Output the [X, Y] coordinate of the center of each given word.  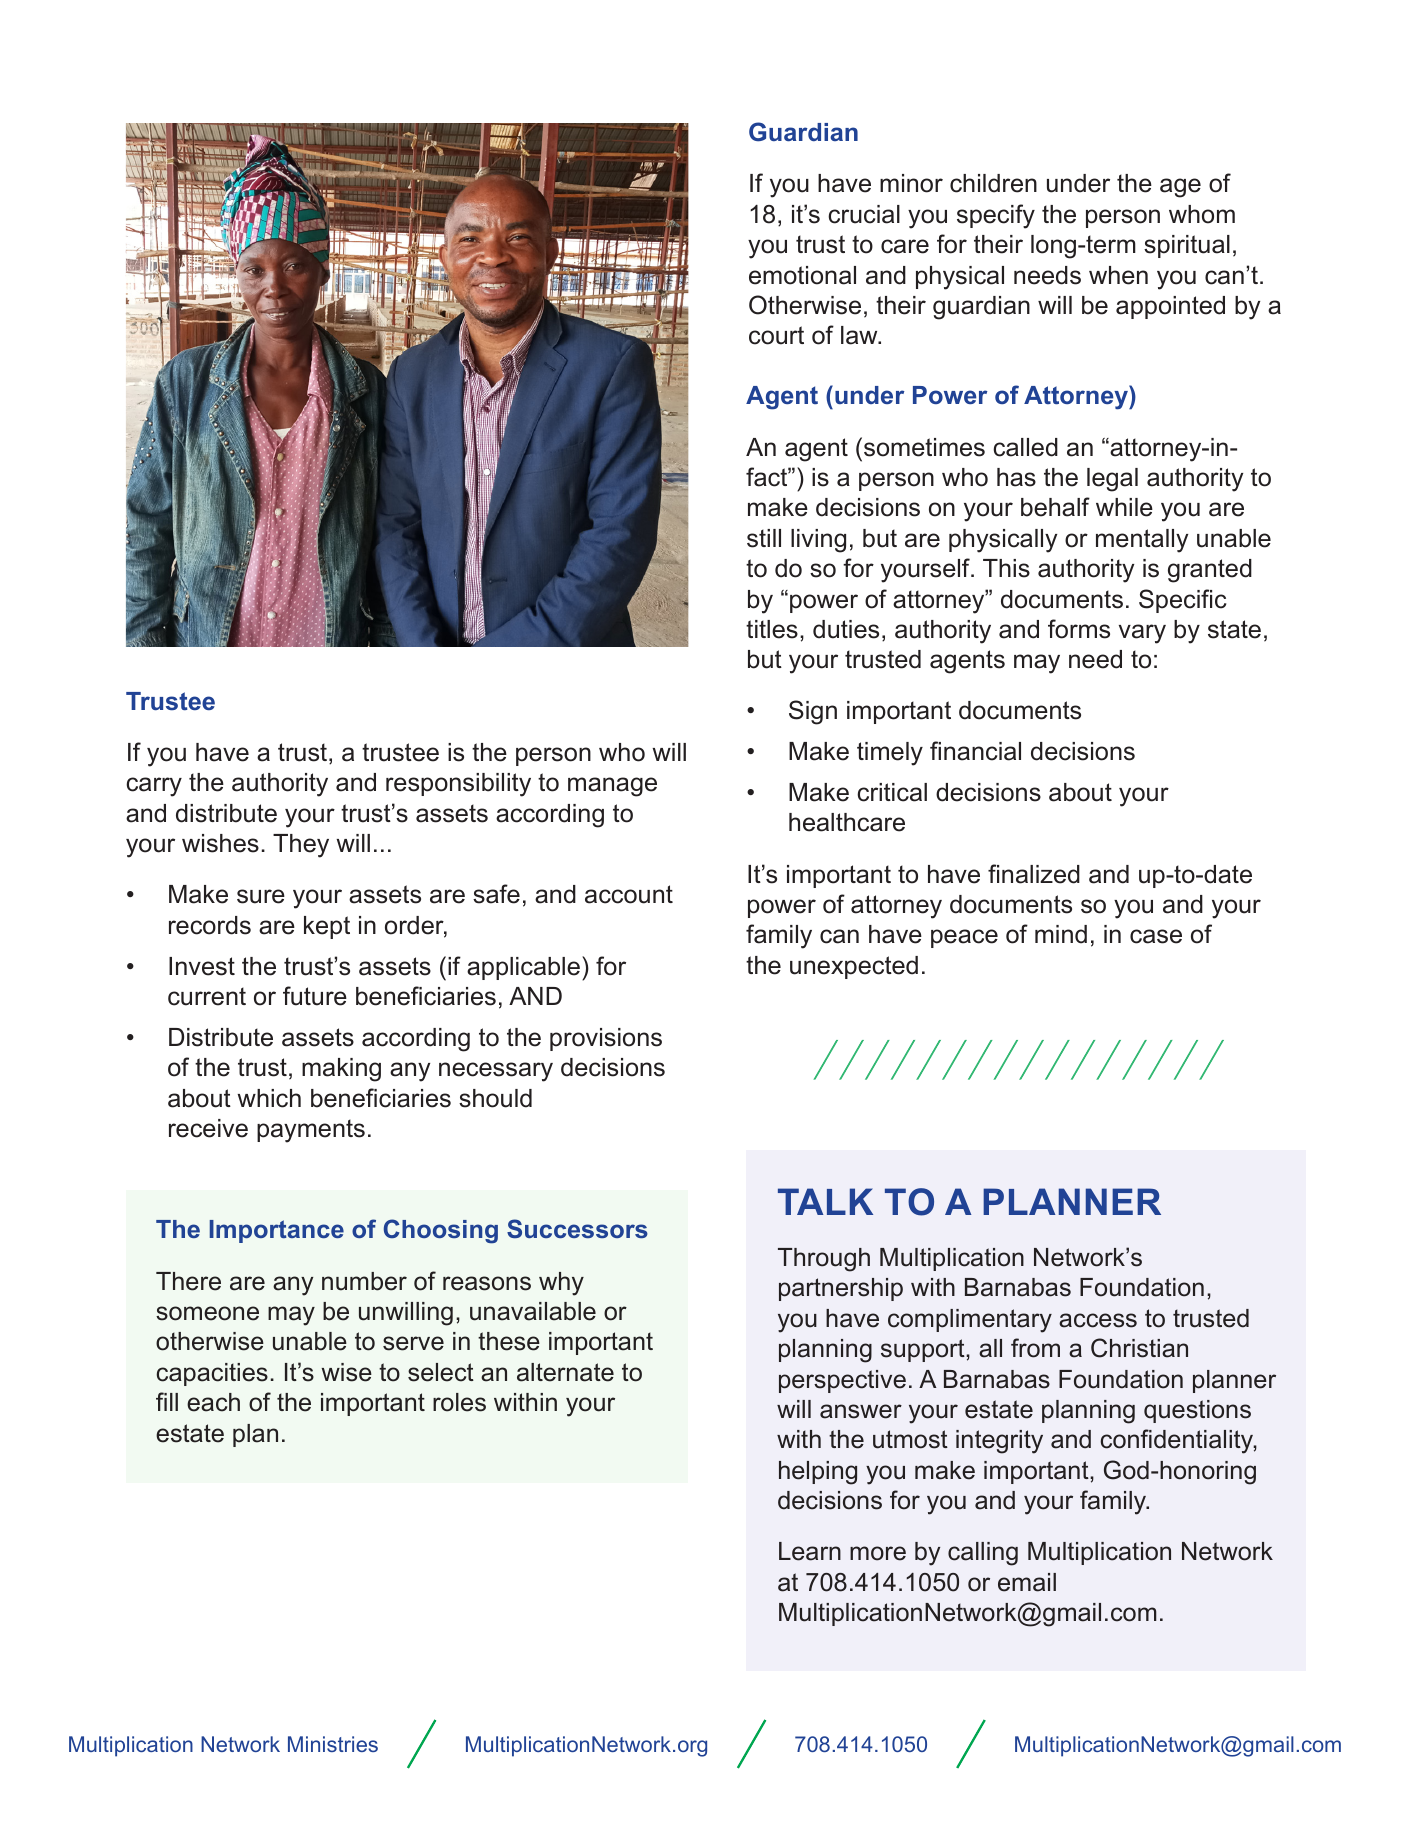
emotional [802, 275]
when [1118, 275]
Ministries [333, 1744]
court [776, 335]
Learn [810, 1551]
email [1027, 1582]
